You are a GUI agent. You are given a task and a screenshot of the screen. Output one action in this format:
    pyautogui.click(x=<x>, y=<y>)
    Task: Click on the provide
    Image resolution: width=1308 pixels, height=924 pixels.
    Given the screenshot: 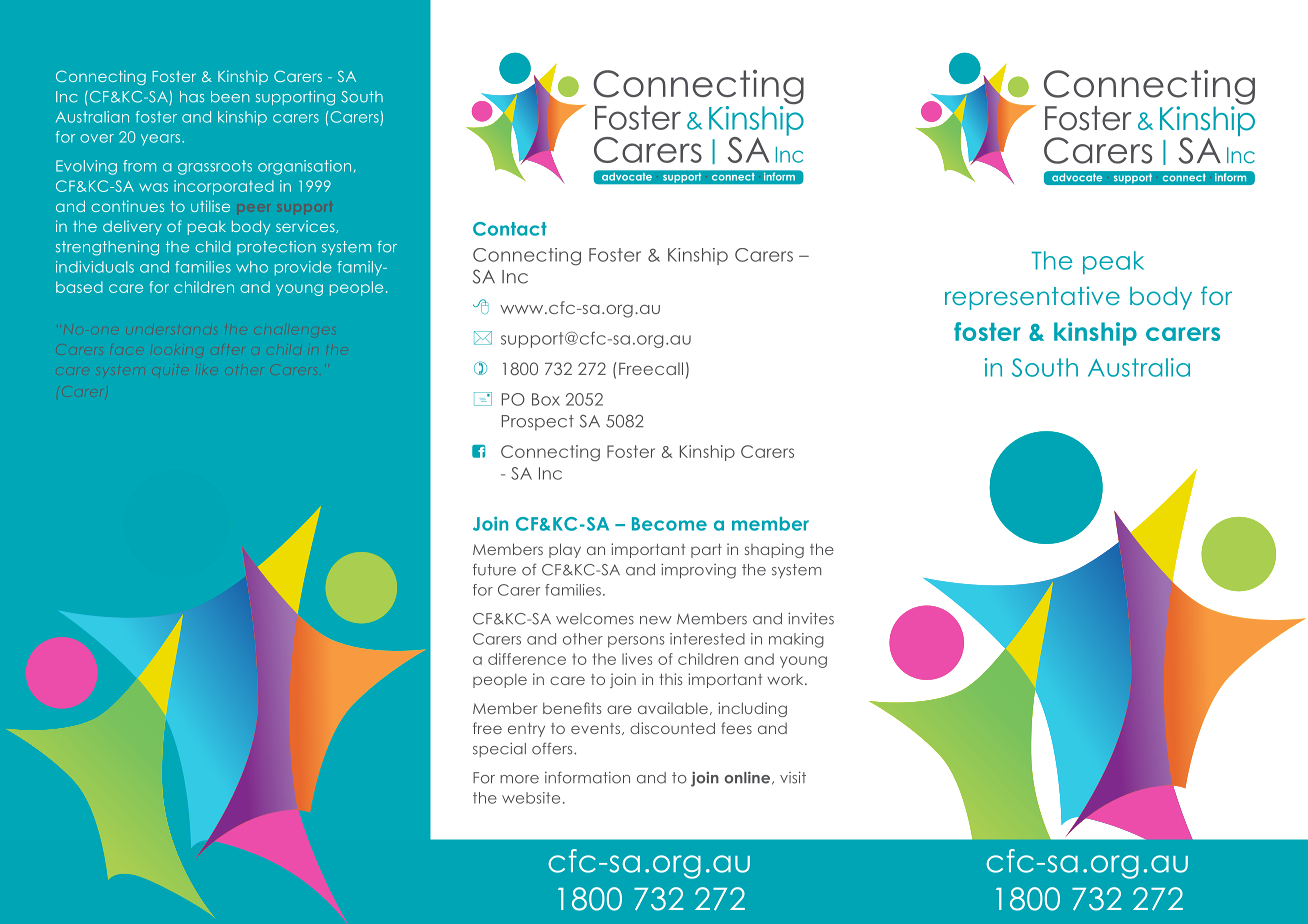 What is the action you would take?
    pyautogui.click(x=303, y=268)
